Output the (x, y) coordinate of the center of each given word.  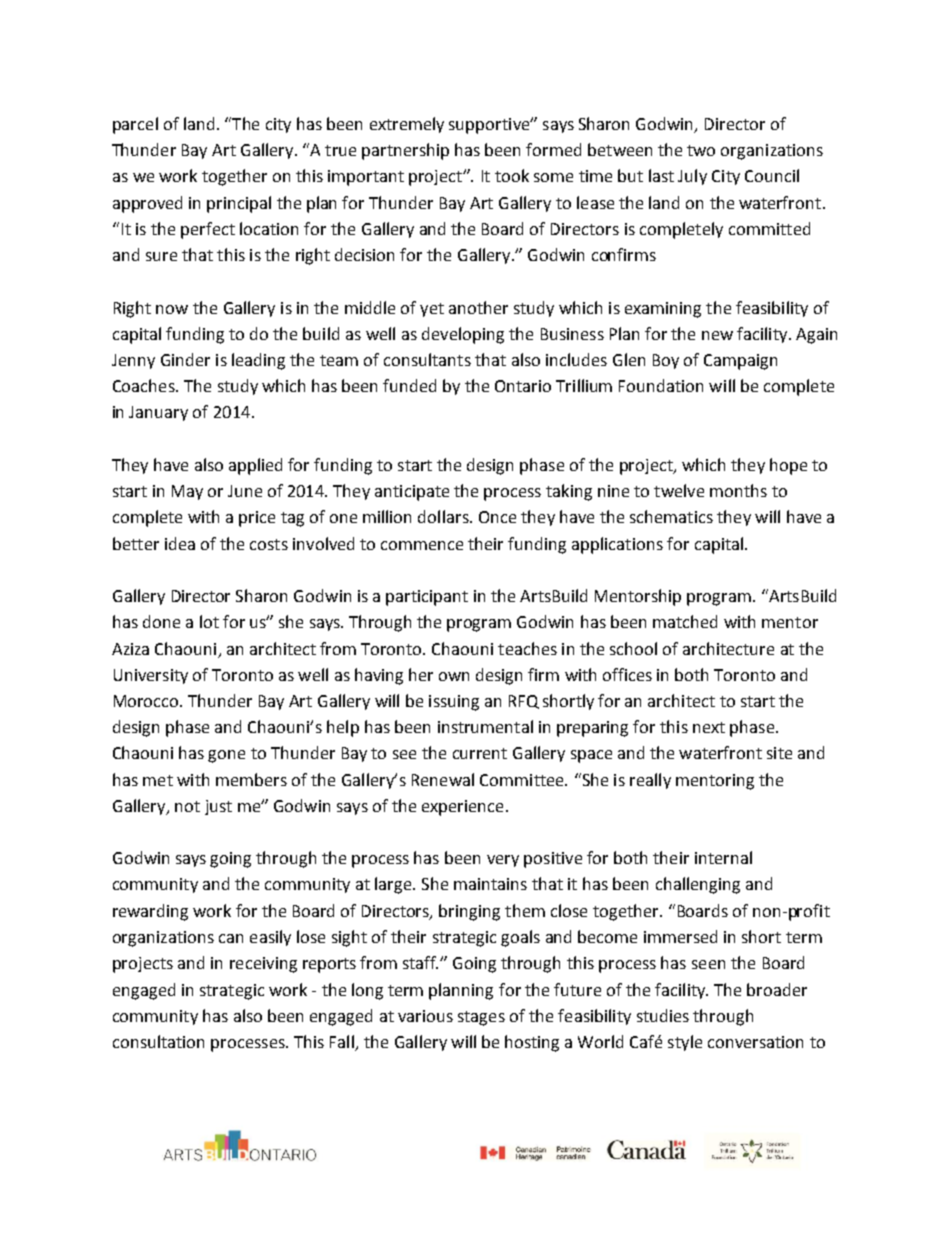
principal (239, 204)
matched (685, 621)
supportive (490, 126)
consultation (158, 1041)
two (701, 150)
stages (481, 1018)
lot (209, 621)
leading (258, 361)
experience (462, 808)
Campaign (740, 362)
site (779, 753)
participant (427, 598)
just (218, 807)
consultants (427, 359)
